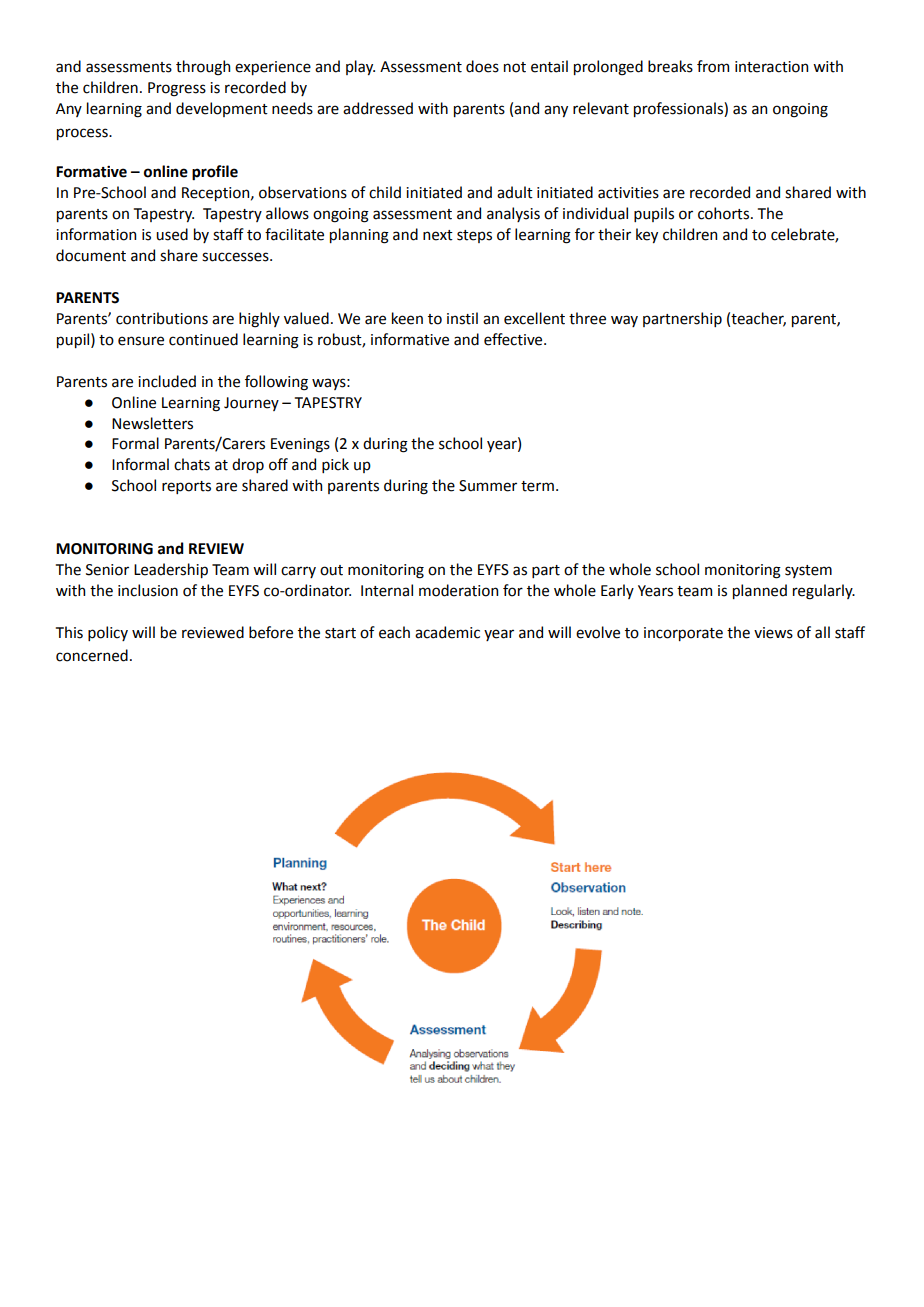 The image size is (924, 1307). Describe the element at coordinates (773, 633) in the screenshot. I see `views` at that location.
